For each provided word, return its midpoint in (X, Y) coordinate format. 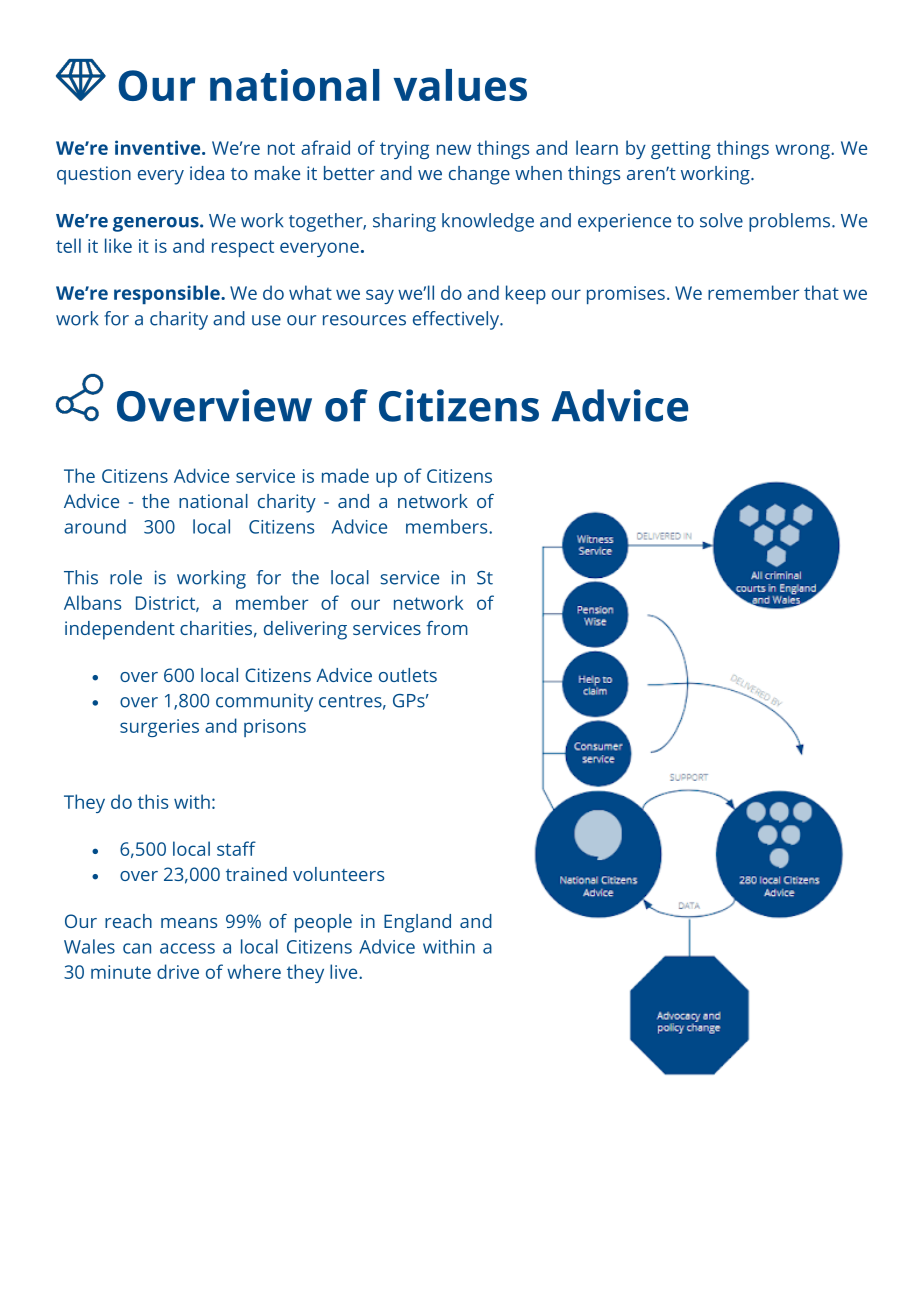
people (323, 923)
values (460, 85)
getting (681, 150)
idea (207, 173)
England (417, 923)
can (137, 948)
